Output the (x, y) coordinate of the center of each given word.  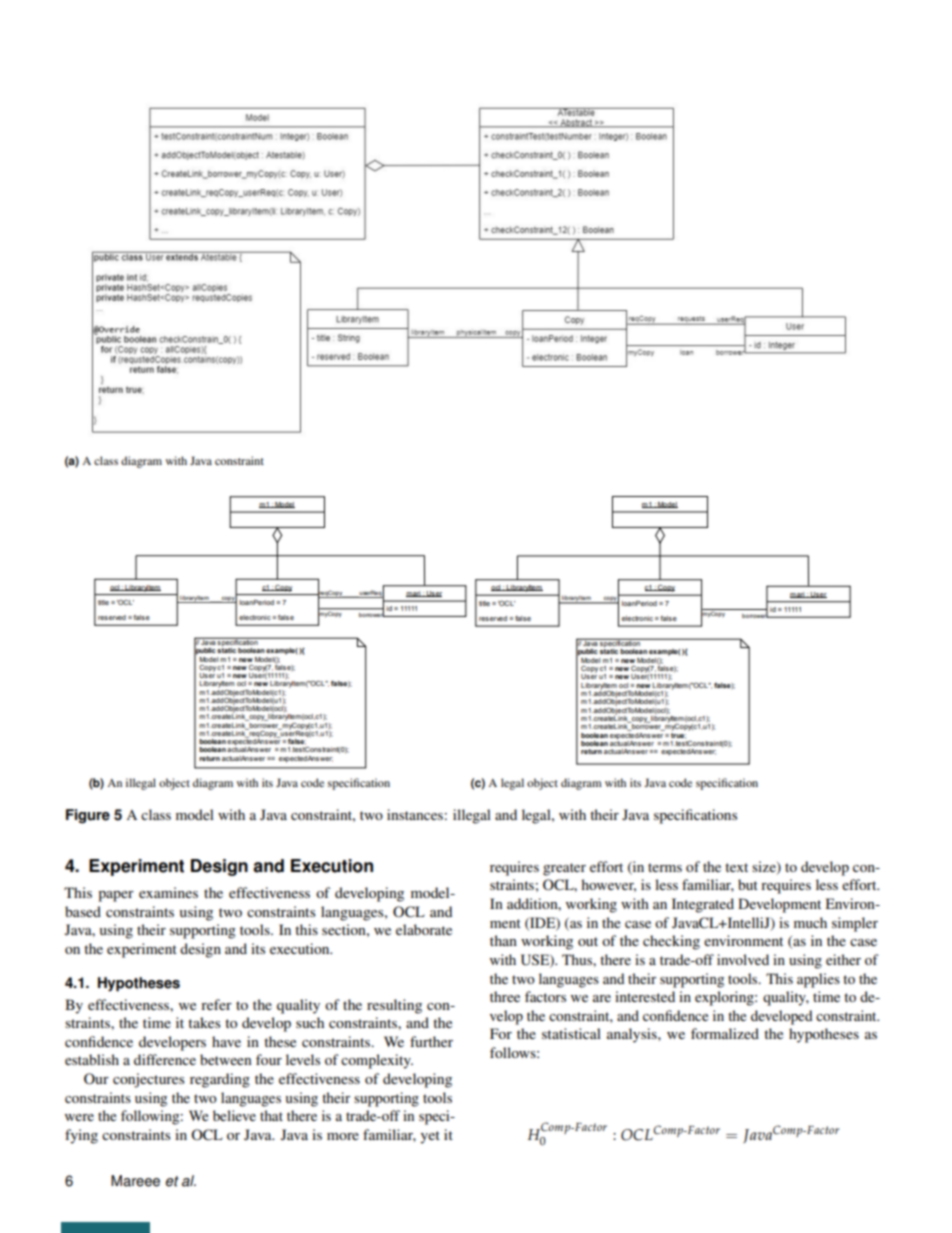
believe (234, 1115)
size (765, 867)
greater (564, 869)
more (343, 1136)
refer (216, 1004)
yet (430, 1137)
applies (818, 980)
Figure (88, 816)
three (505, 996)
